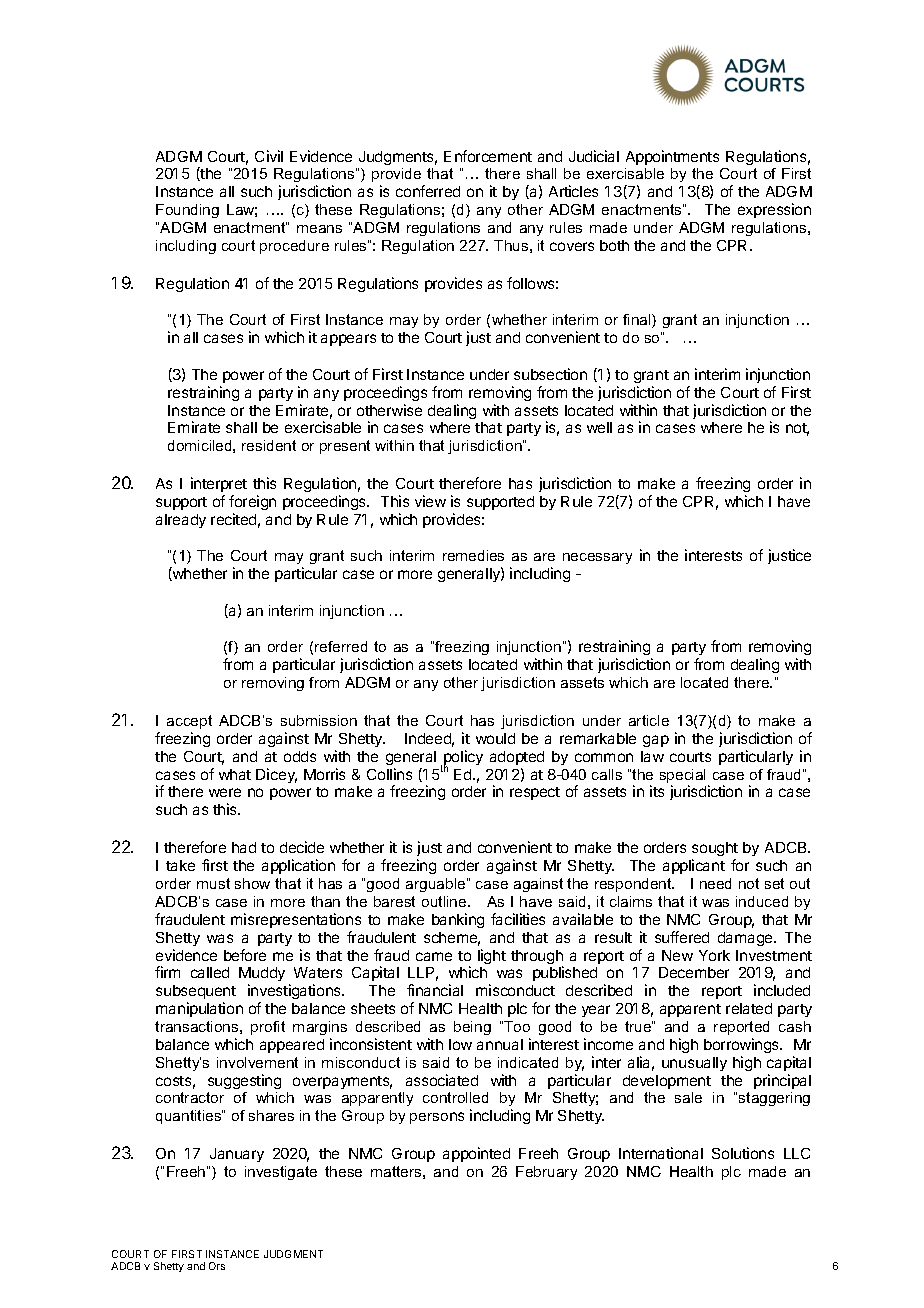  I want to click on view, so click(430, 501).
